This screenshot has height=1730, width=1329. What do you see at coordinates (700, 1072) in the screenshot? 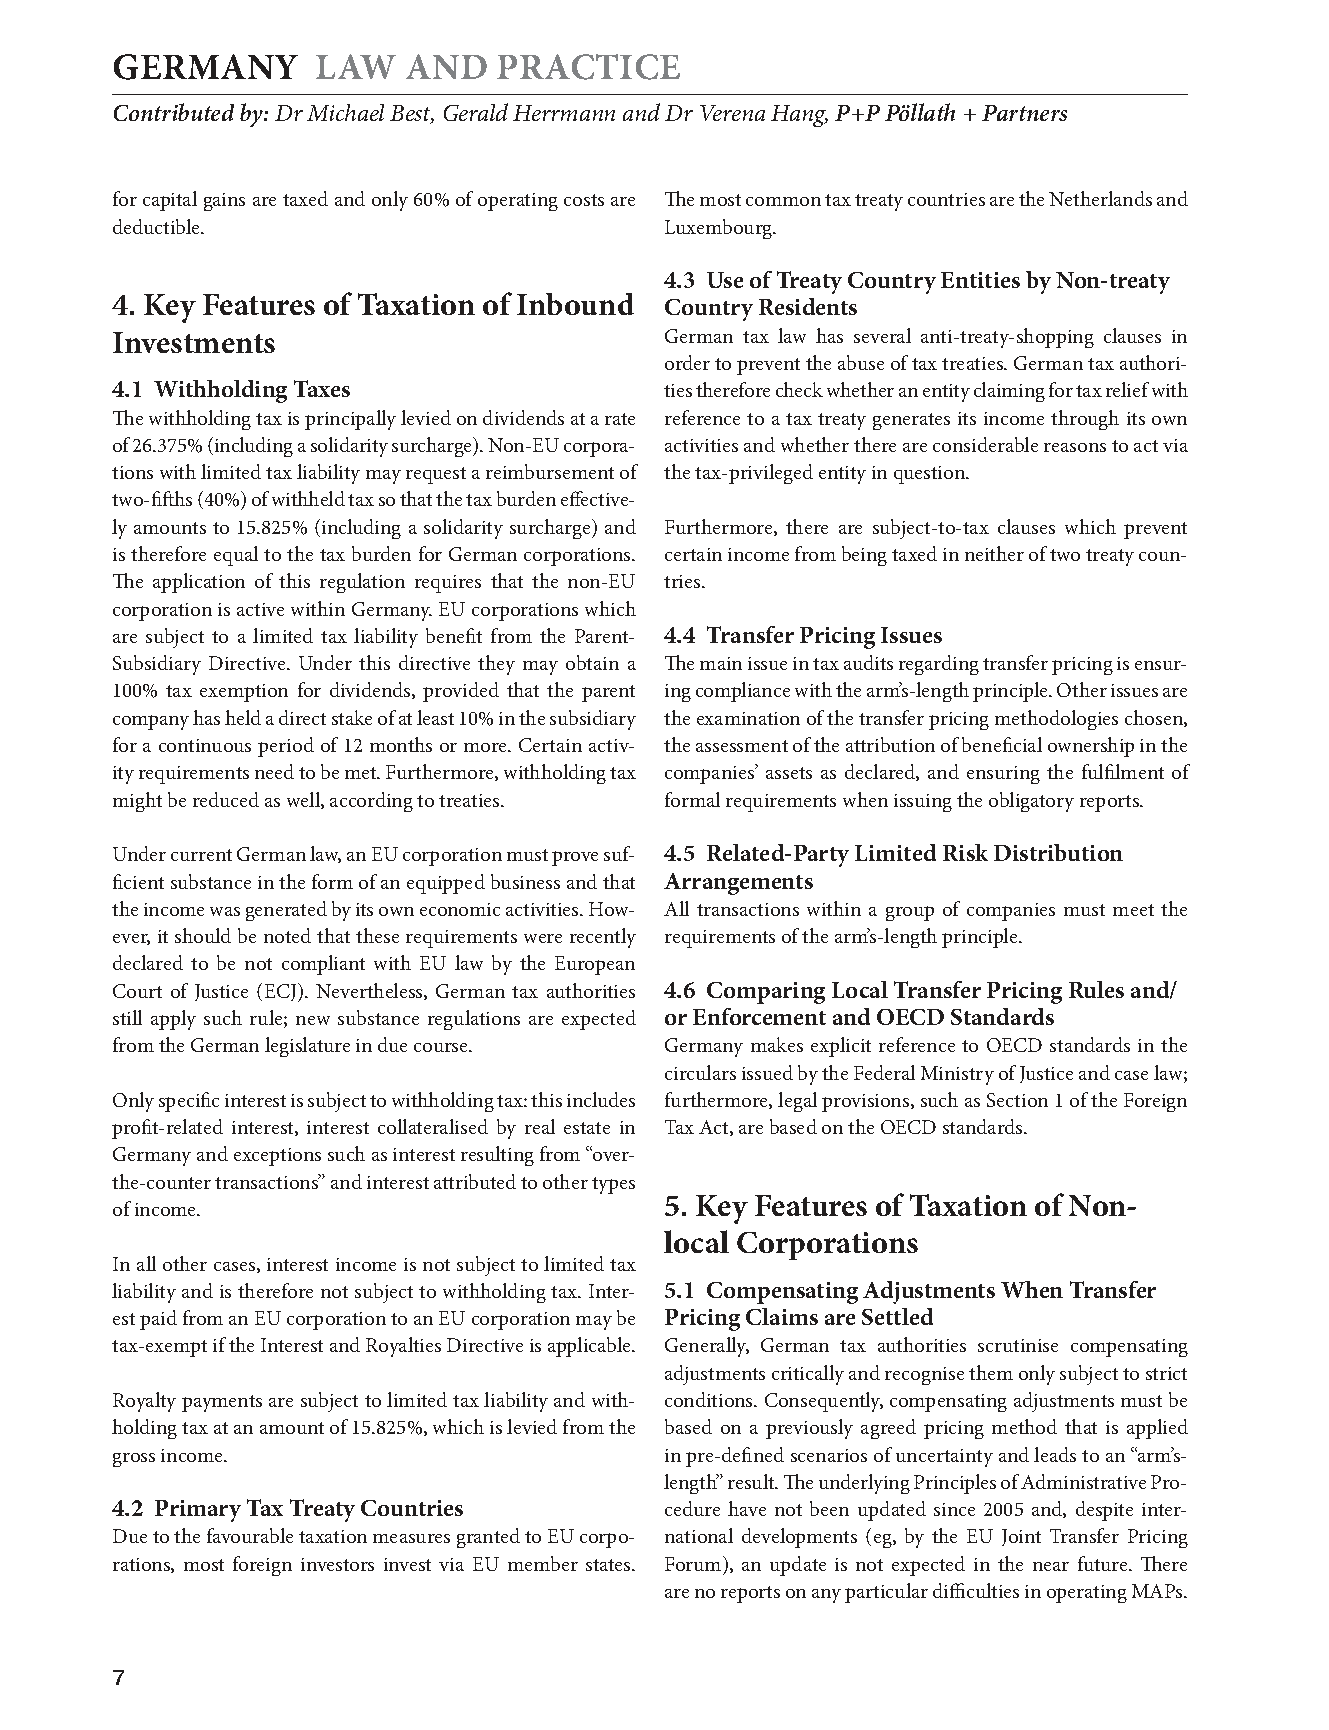
I see `circulars` at bounding box center [700, 1072].
